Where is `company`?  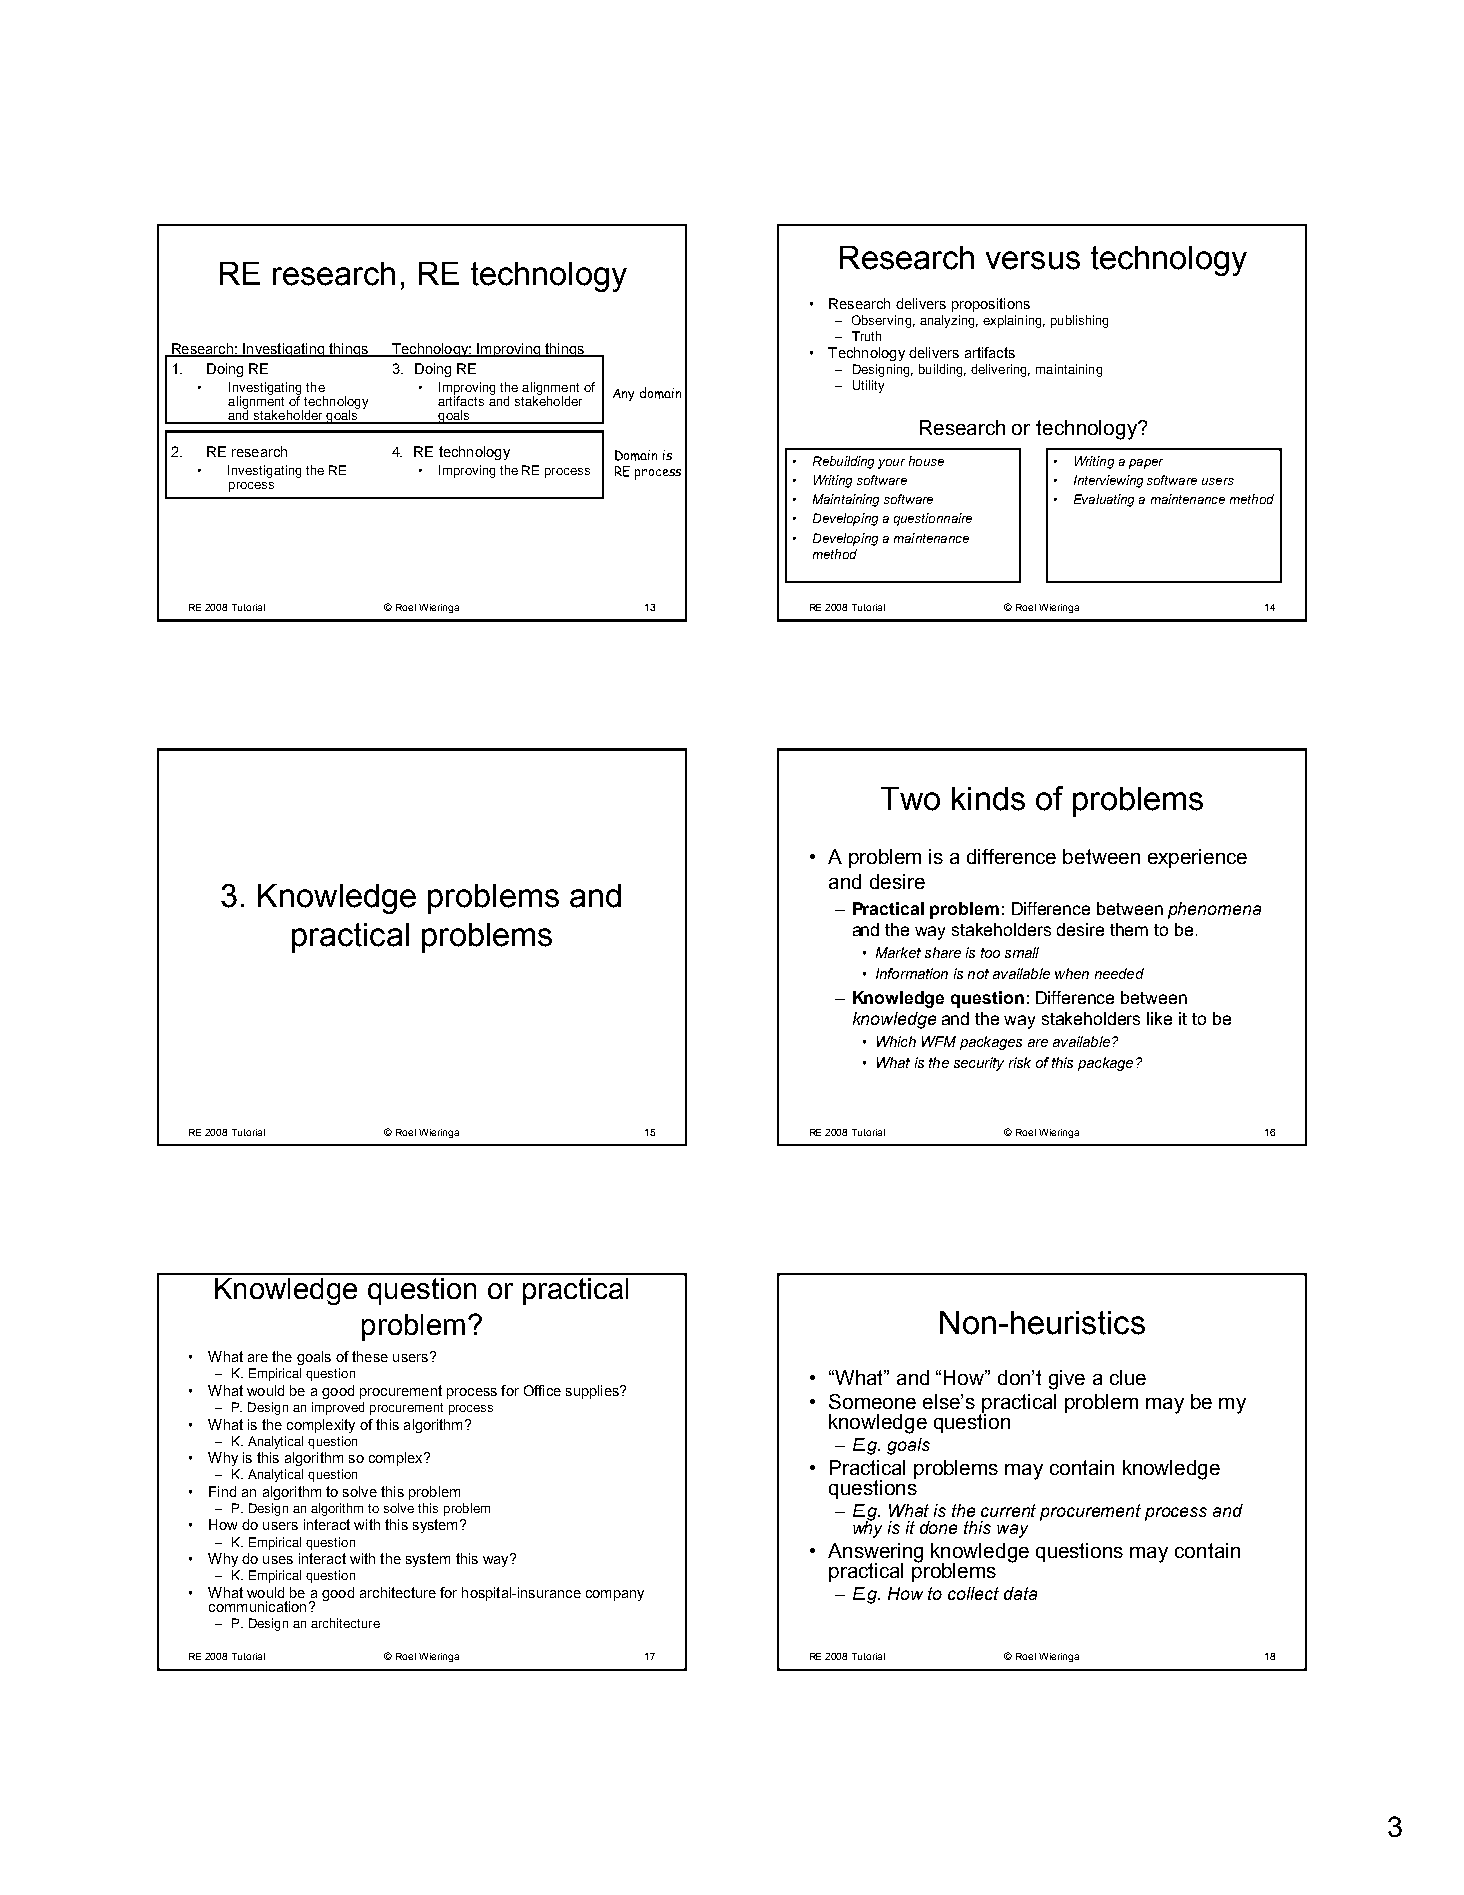 company is located at coordinates (615, 1595).
